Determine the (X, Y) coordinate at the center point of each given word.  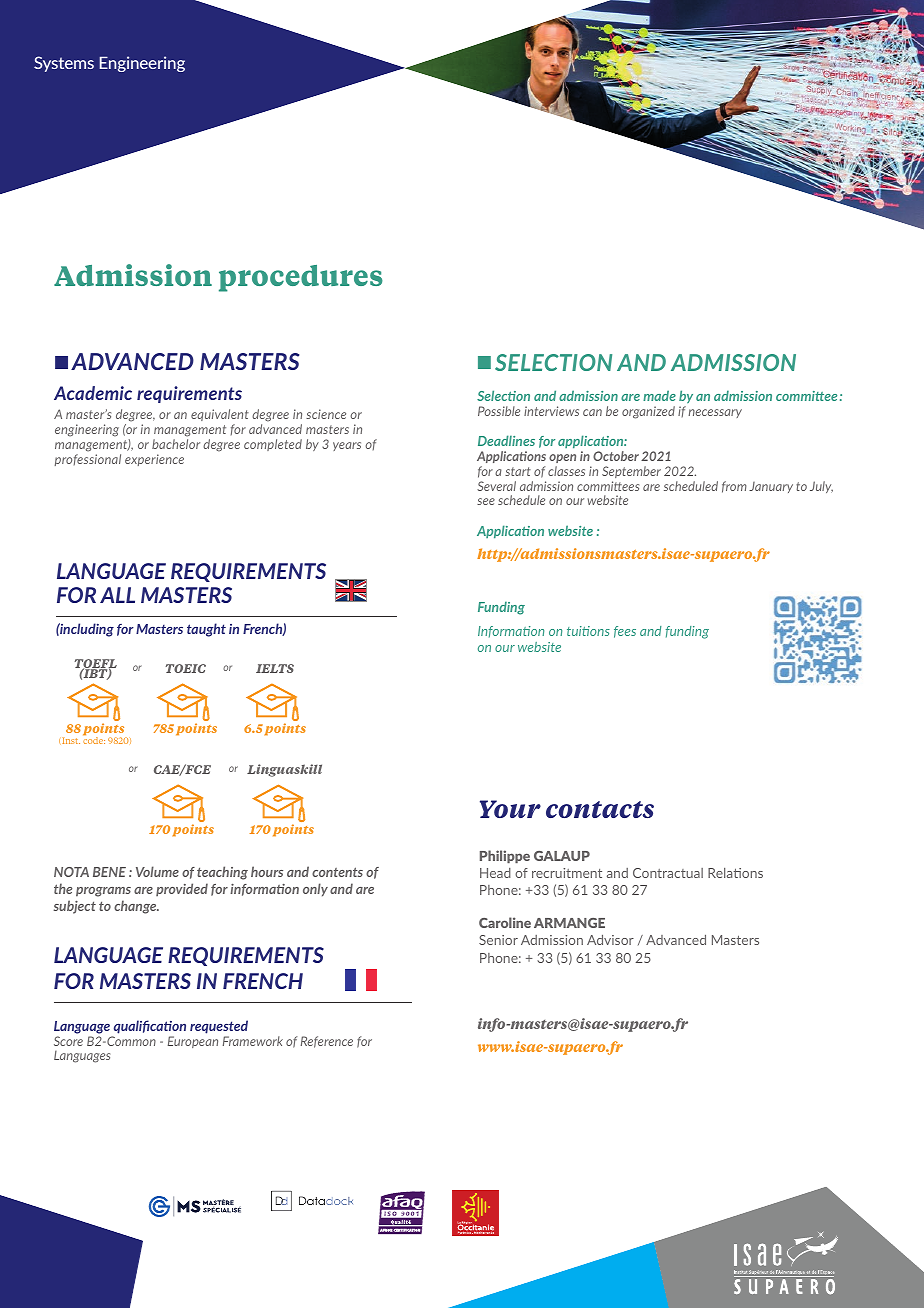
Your (510, 809)
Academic (93, 393)
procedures (301, 278)
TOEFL (95, 665)
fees (625, 632)
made (659, 395)
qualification (150, 1027)
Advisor (610, 940)
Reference (327, 1042)
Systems (64, 64)
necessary (715, 413)
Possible (499, 411)
